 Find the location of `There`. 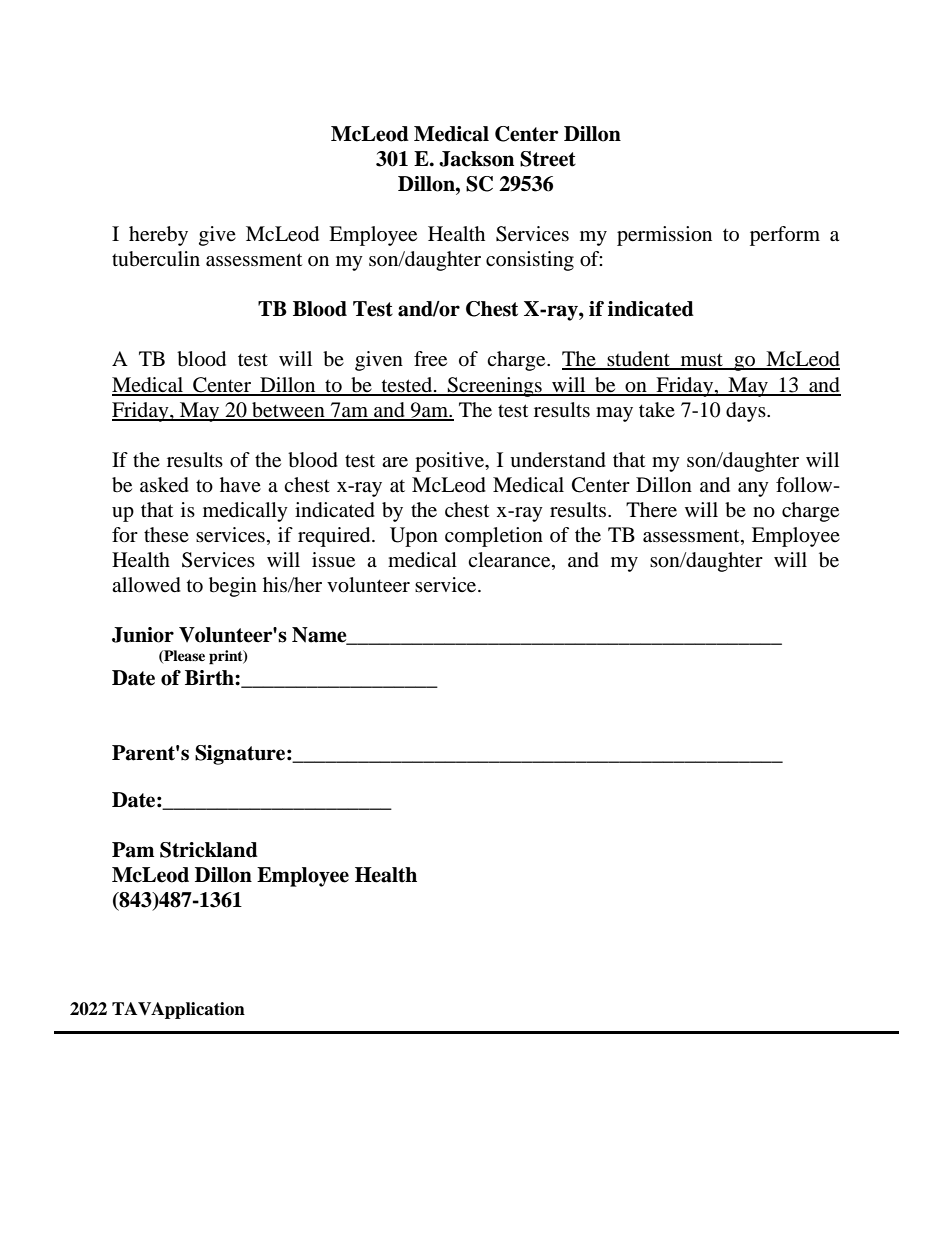

There is located at coordinates (651, 510).
